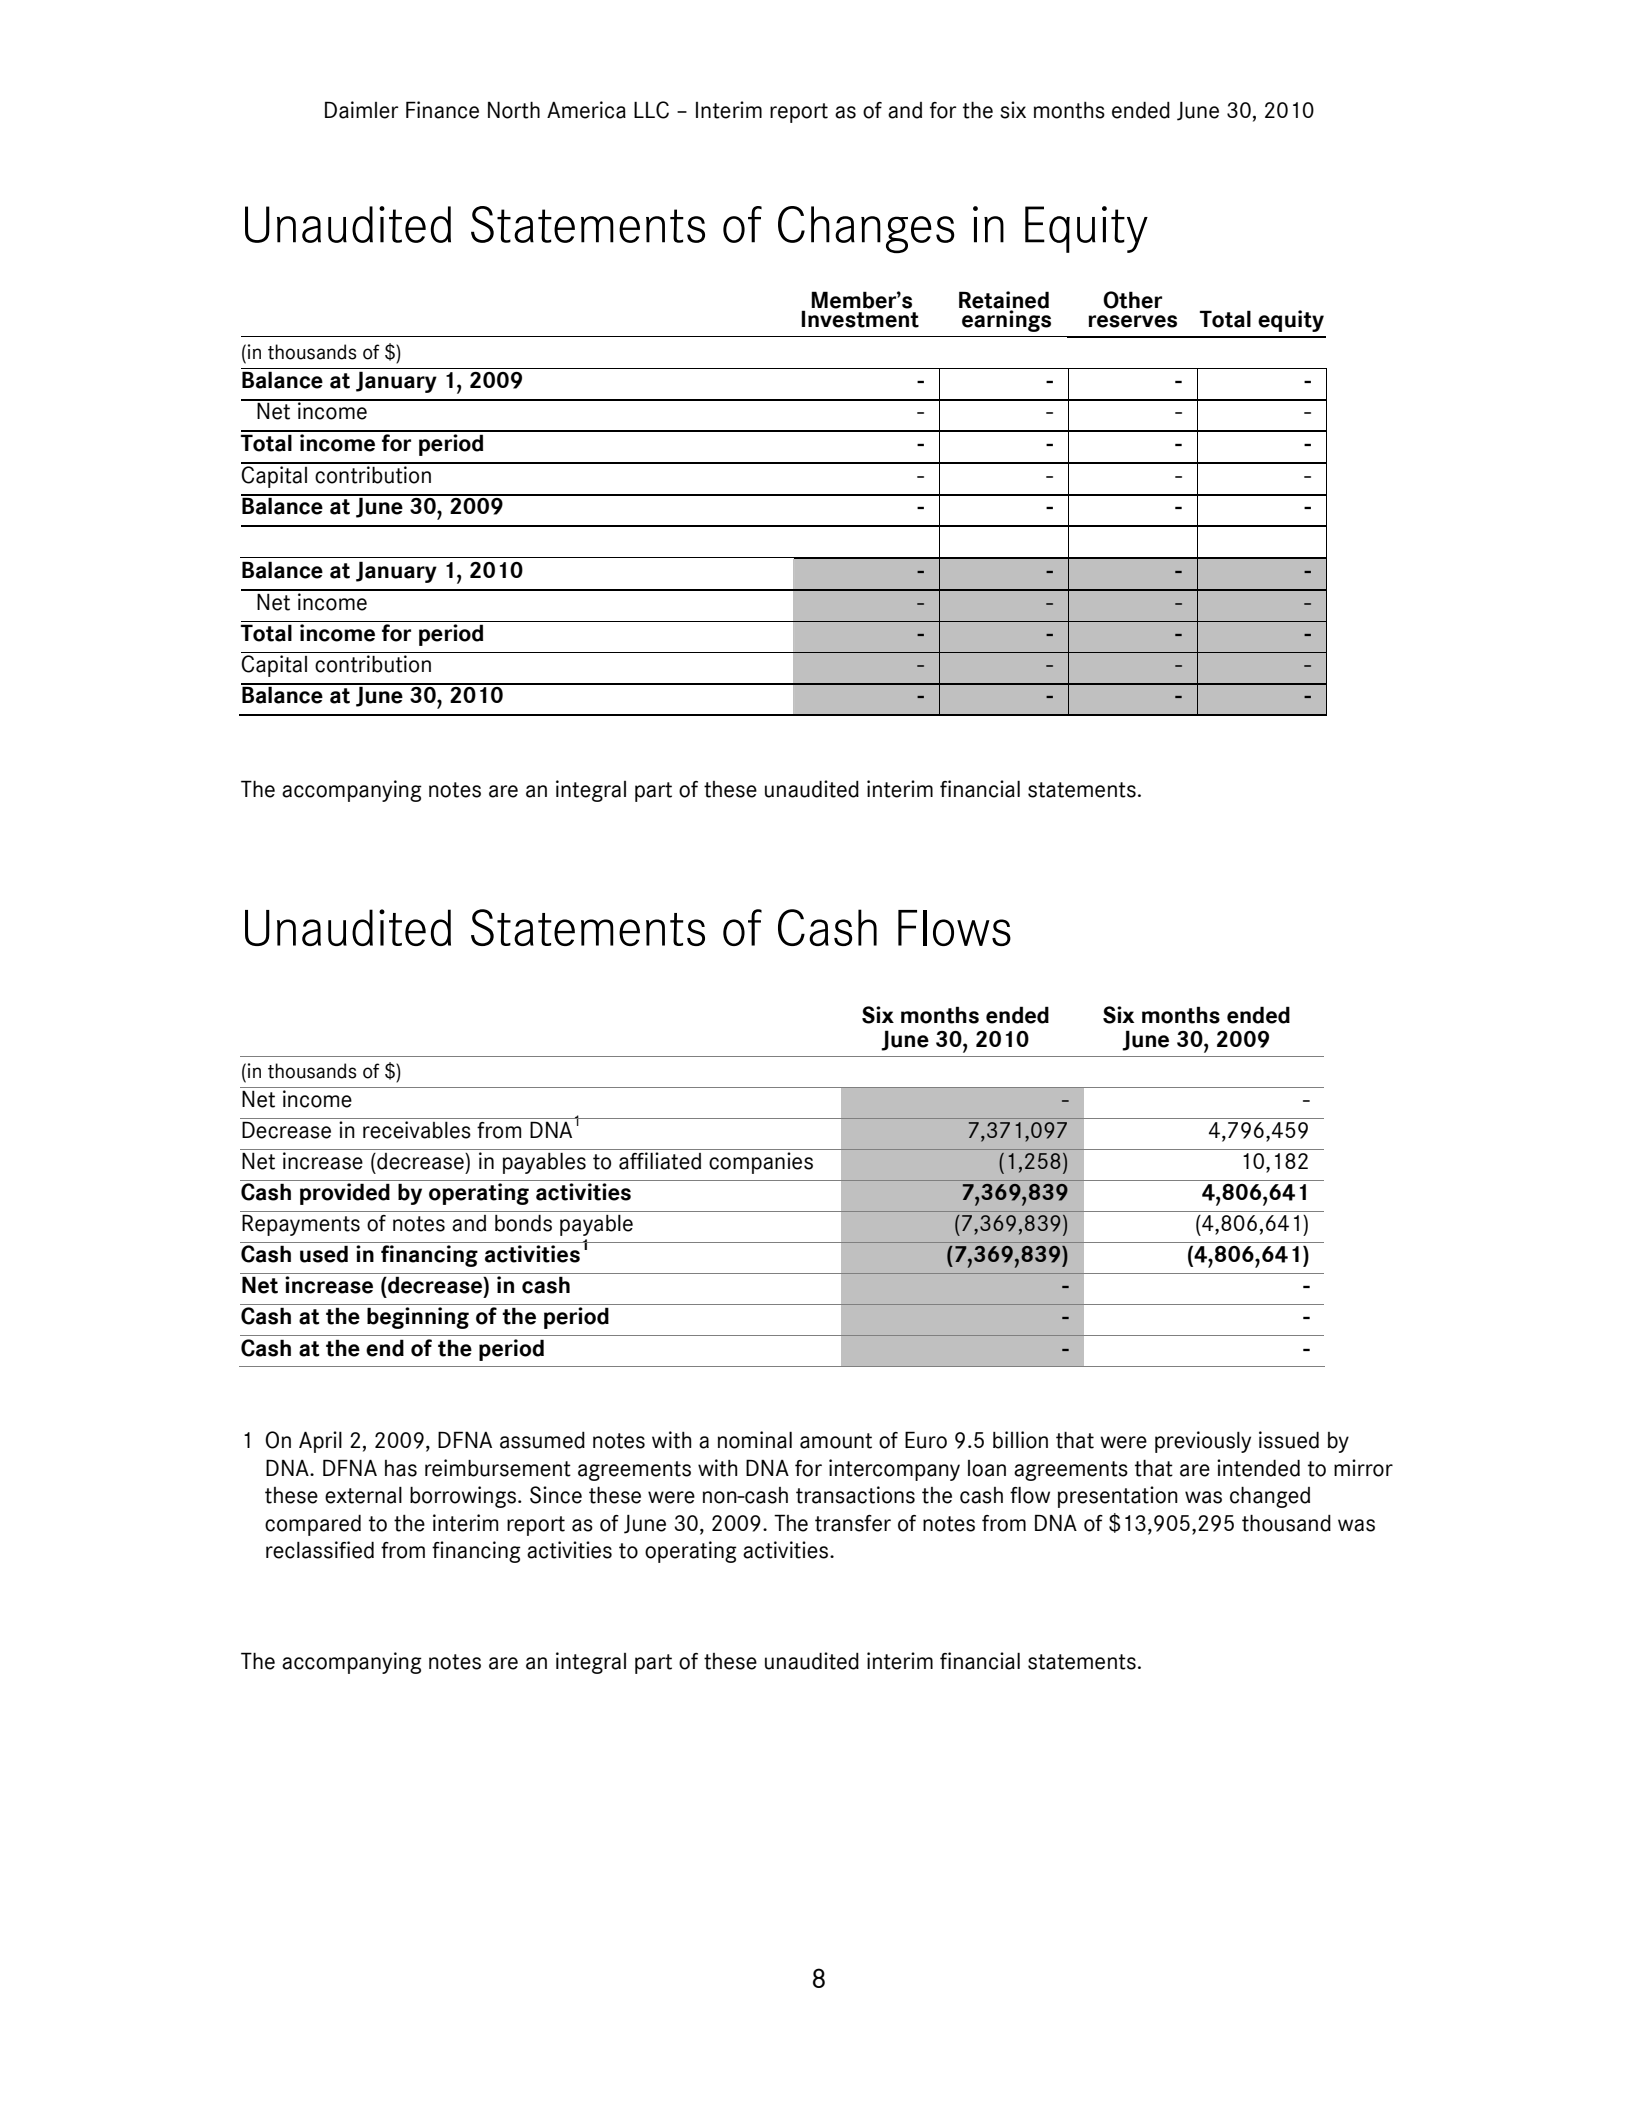  Describe the element at coordinates (1132, 321) in the document. I see `reserves` at that location.
